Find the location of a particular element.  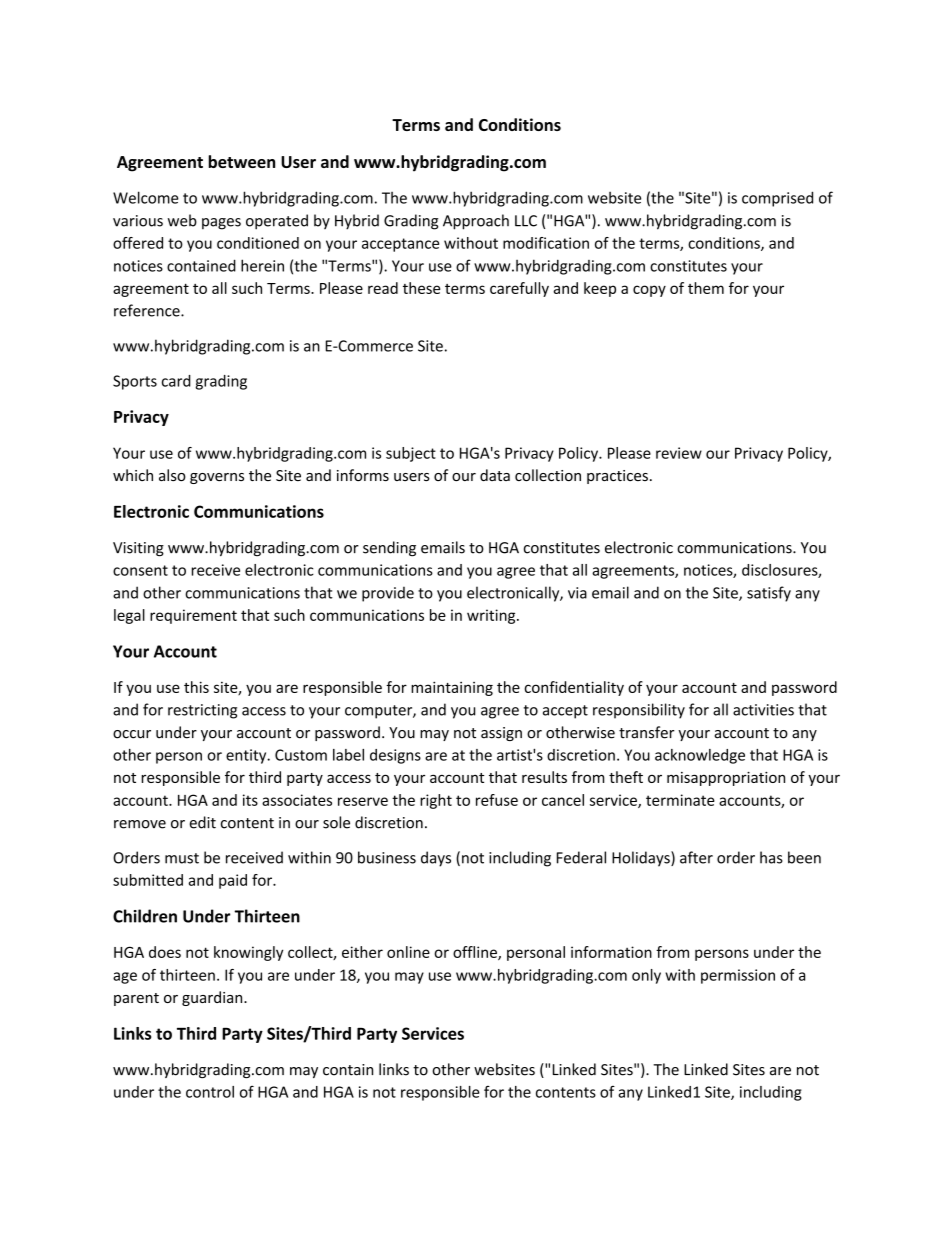

refuse is located at coordinates (497, 800).
